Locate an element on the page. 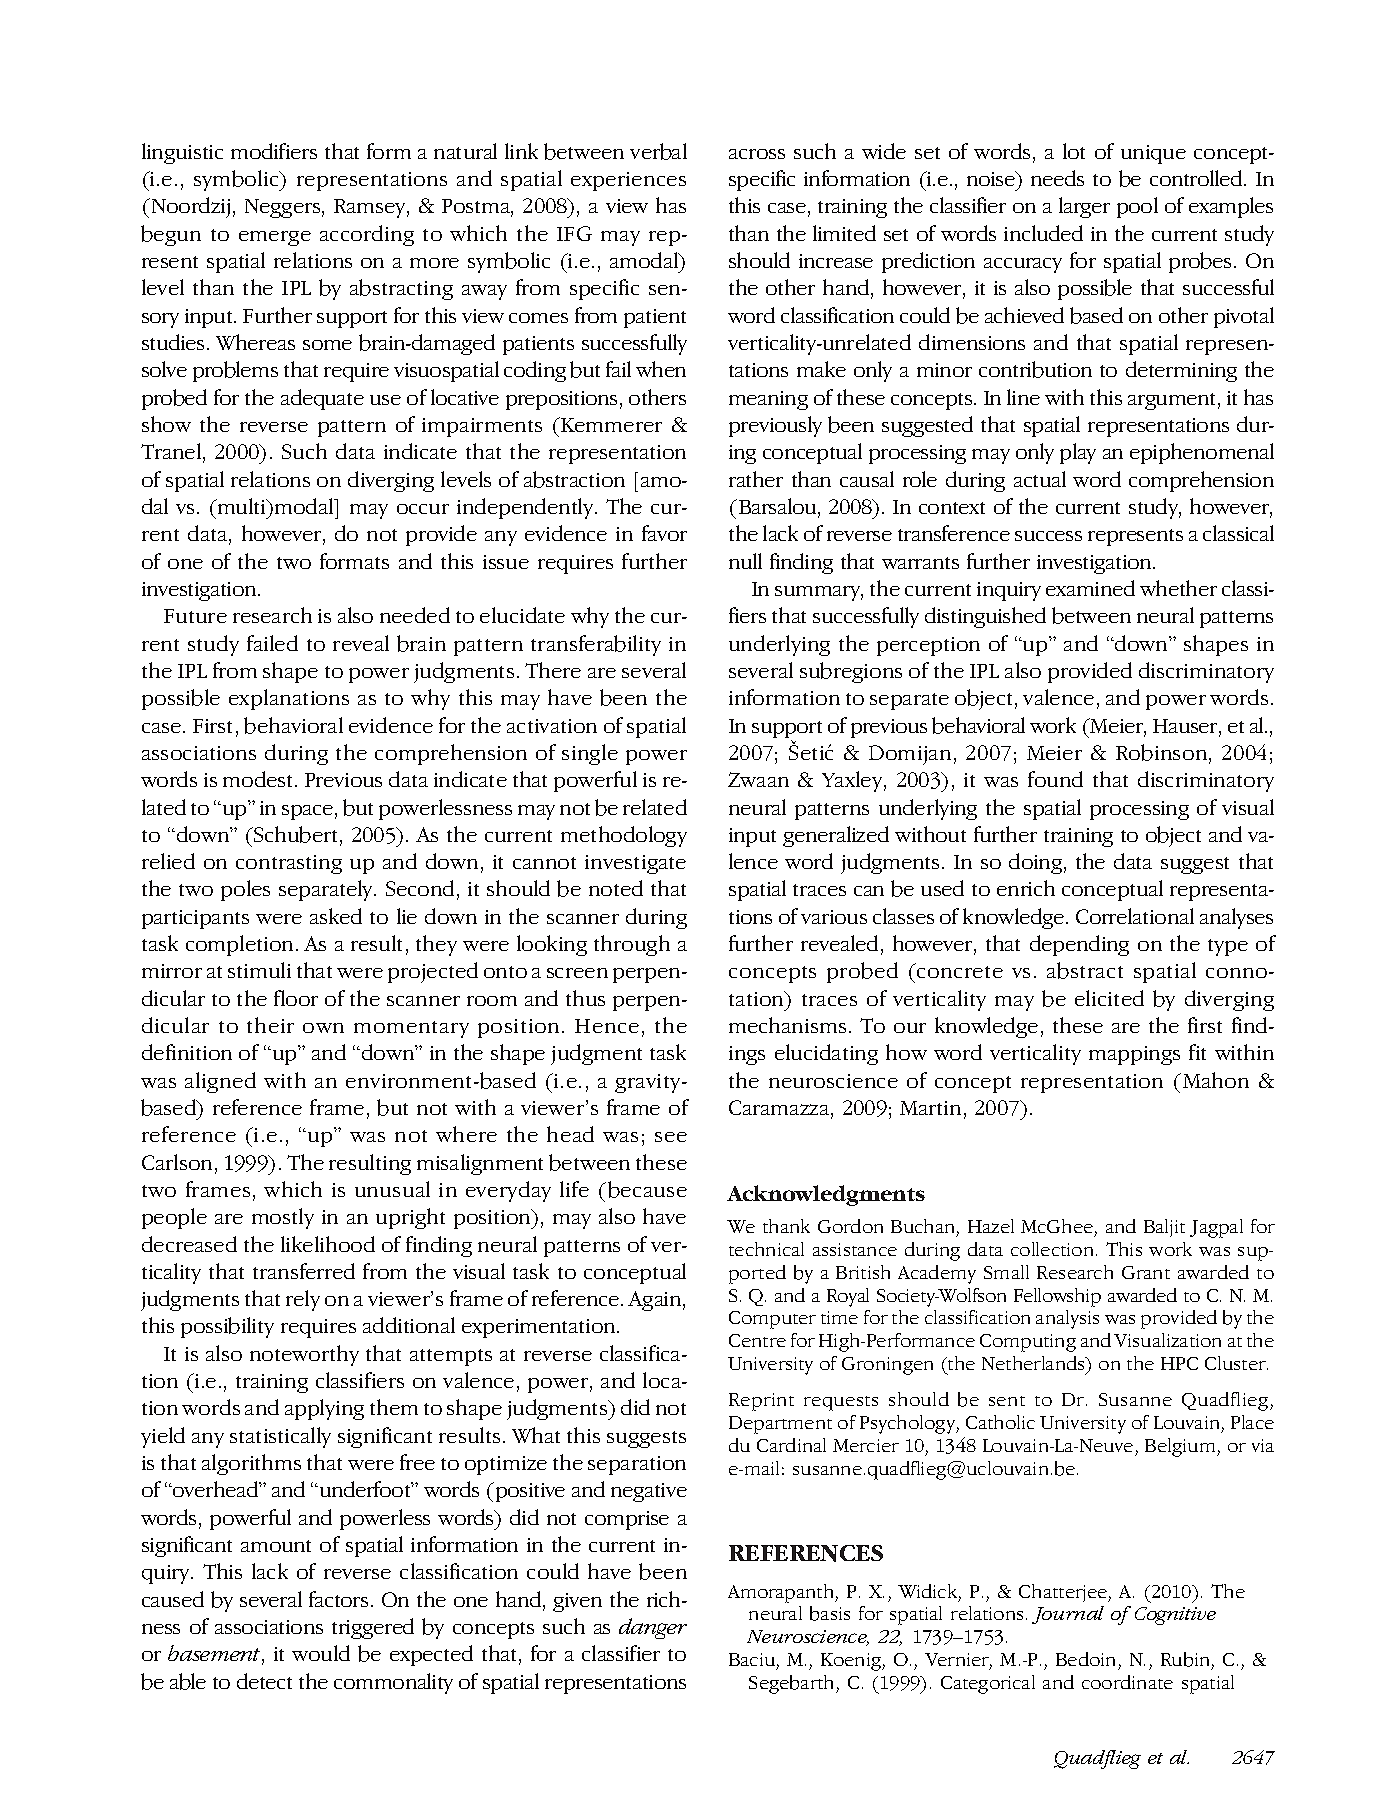 The image size is (1393, 1803). across is located at coordinates (757, 154).
